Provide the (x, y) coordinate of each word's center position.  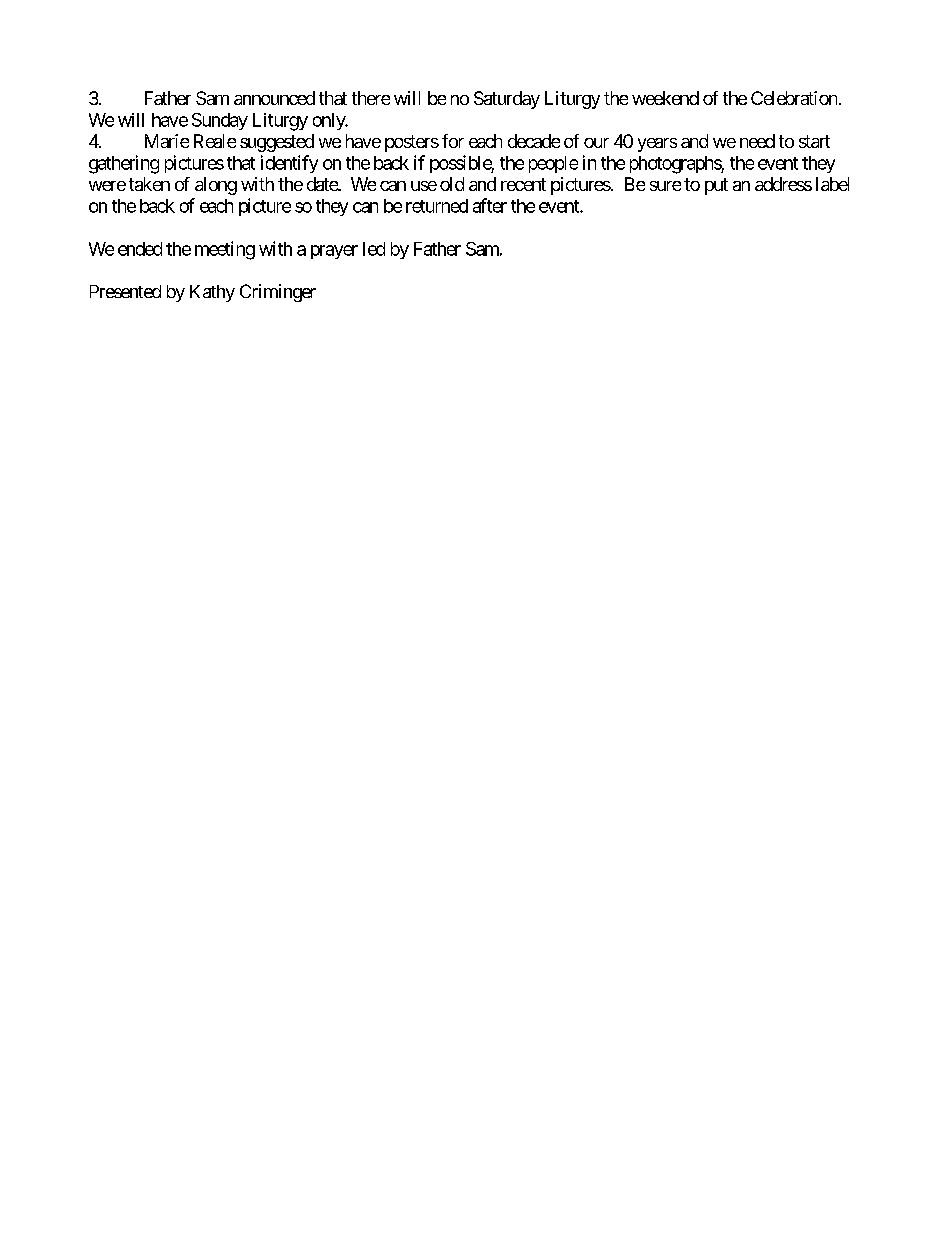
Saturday (507, 100)
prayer (334, 252)
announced (274, 98)
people (553, 164)
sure (665, 186)
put (716, 186)
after (490, 205)
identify (289, 164)
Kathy (212, 293)
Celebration (794, 98)
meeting (225, 250)
